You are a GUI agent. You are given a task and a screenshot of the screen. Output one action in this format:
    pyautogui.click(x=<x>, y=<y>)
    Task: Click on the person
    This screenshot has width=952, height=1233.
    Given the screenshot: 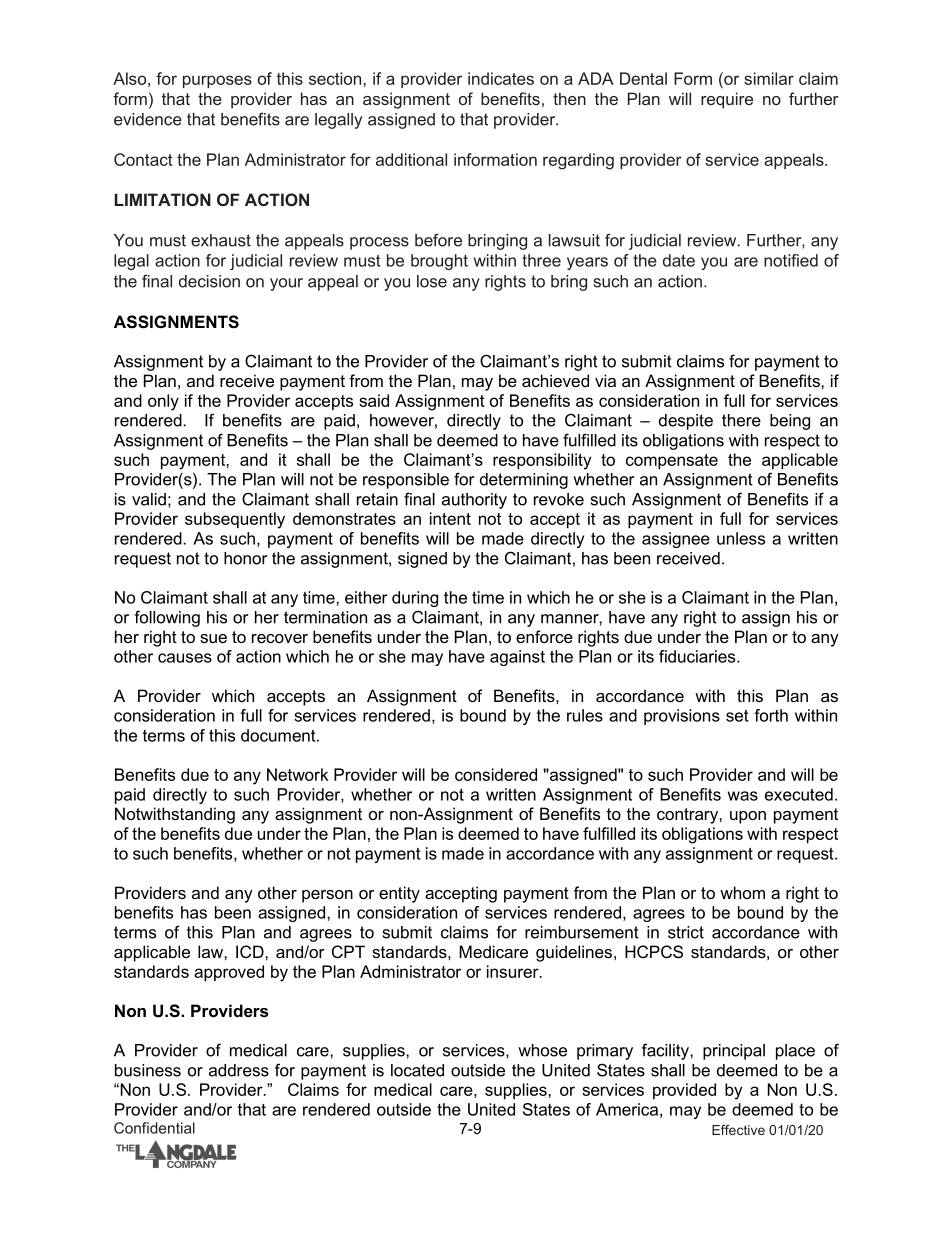 What is the action you would take?
    pyautogui.click(x=327, y=896)
